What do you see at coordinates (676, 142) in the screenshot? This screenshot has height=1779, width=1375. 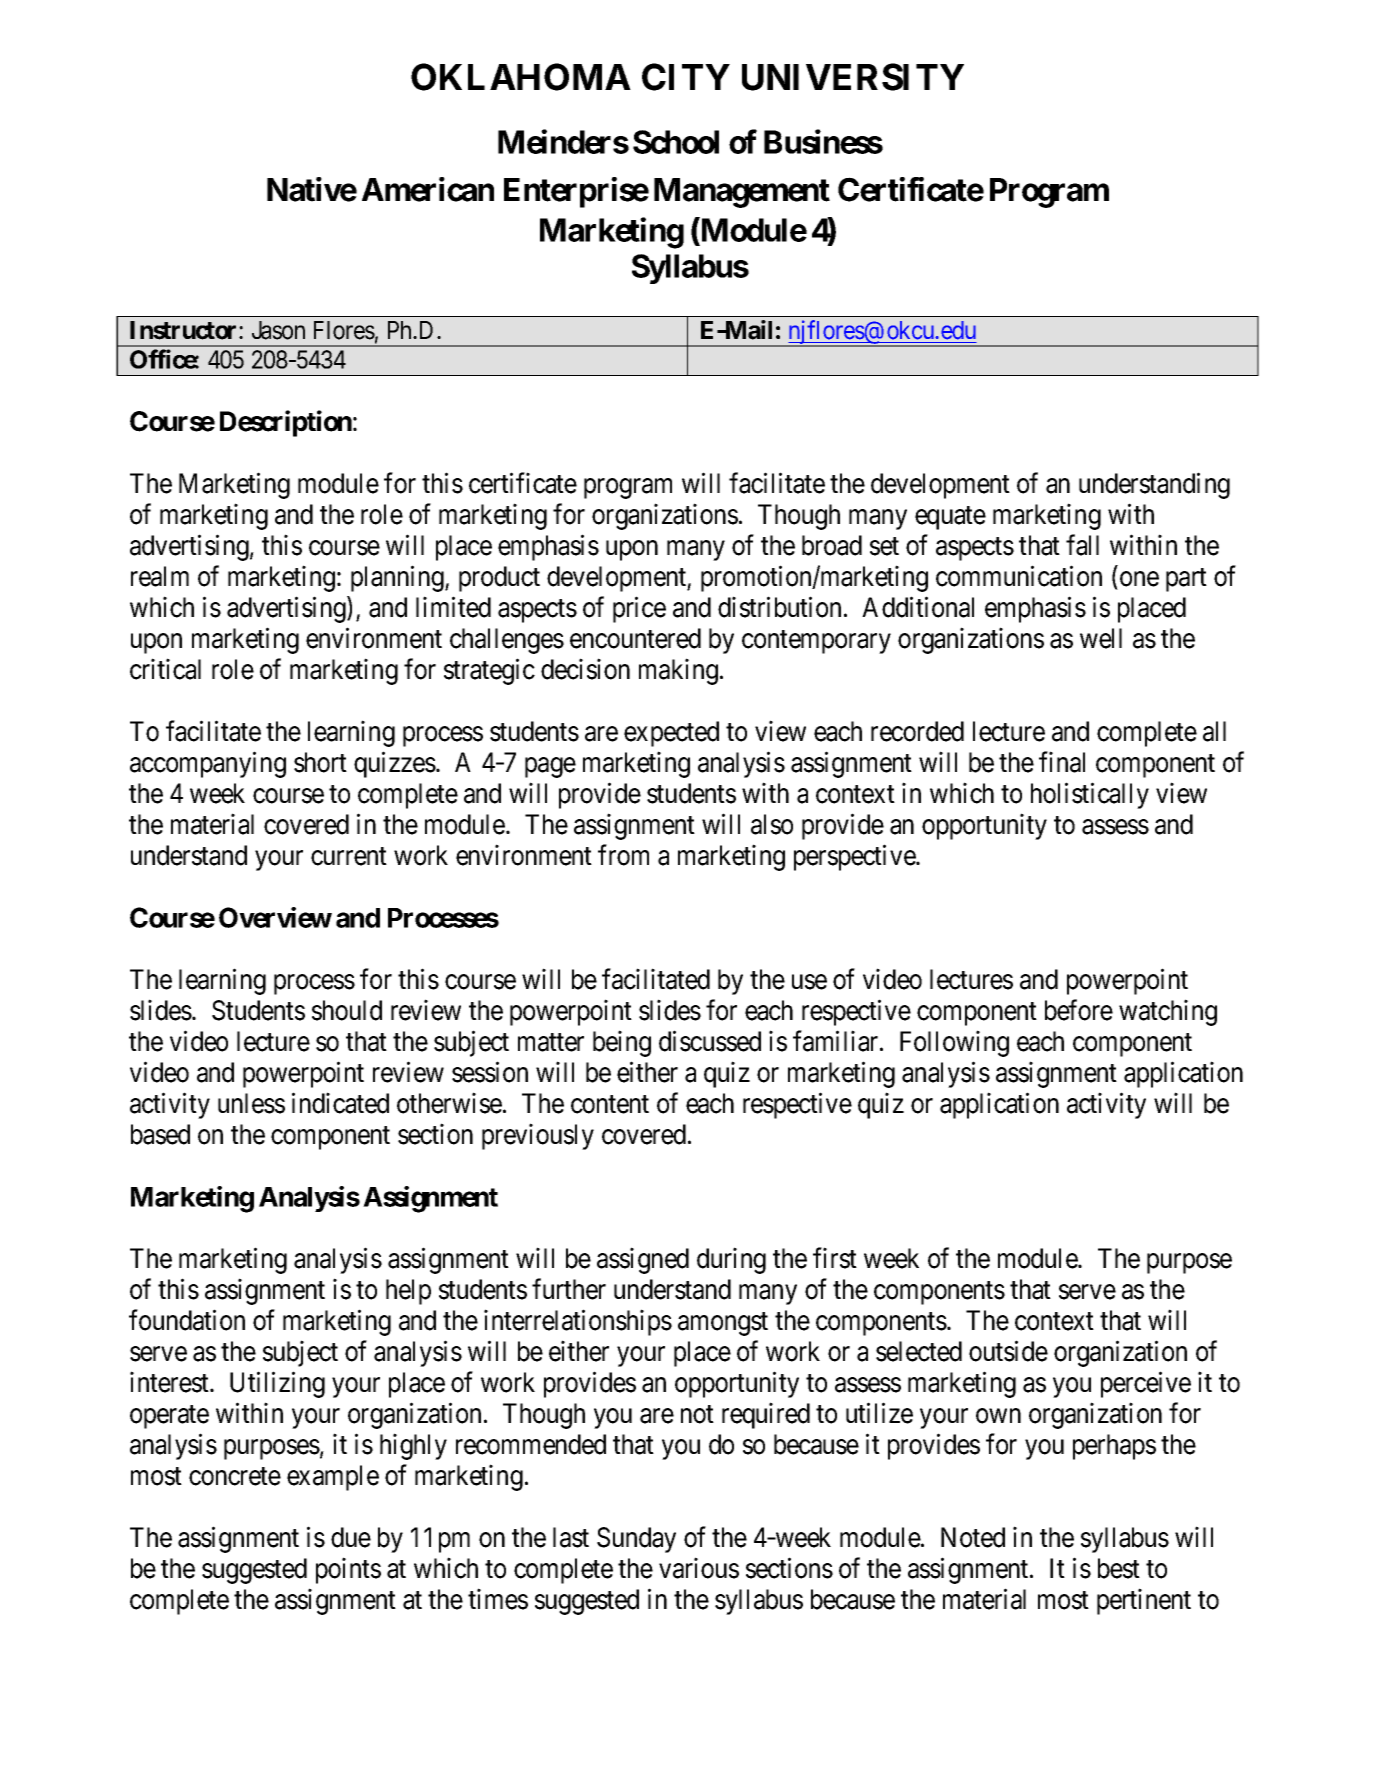 I see `School` at bounding box center [676, 142].
